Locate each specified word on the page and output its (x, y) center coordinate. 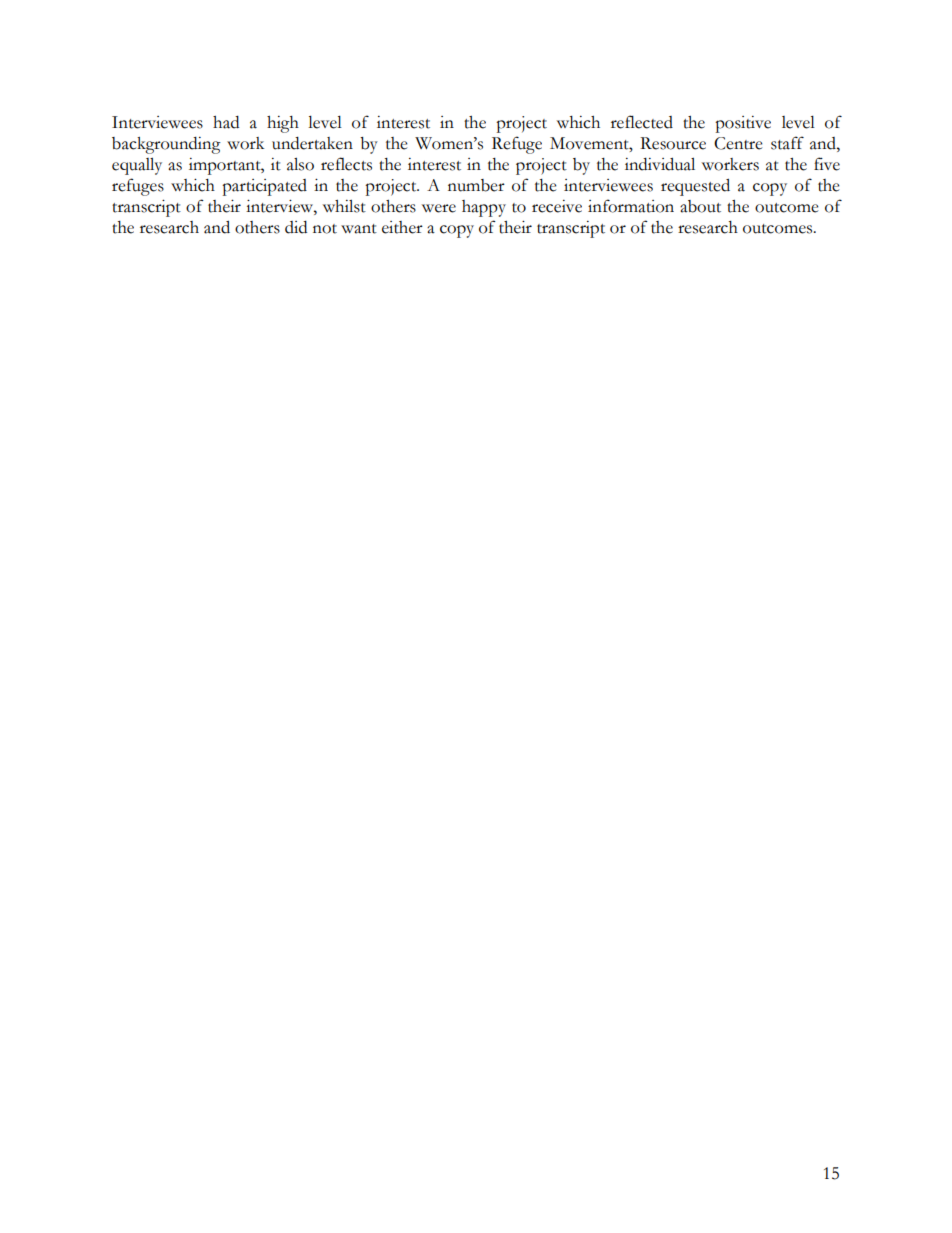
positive (743, 124)
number (476, 185)
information (631, 206)
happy (484, 208)
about (700, 206)
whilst (344, 206)
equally (137, 166)
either (402, 227)
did (296, 227)
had (226, 122)
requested (695, 187)
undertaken (312, 143)
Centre (738, 143)
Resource (673, 143)
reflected (642, 122)
